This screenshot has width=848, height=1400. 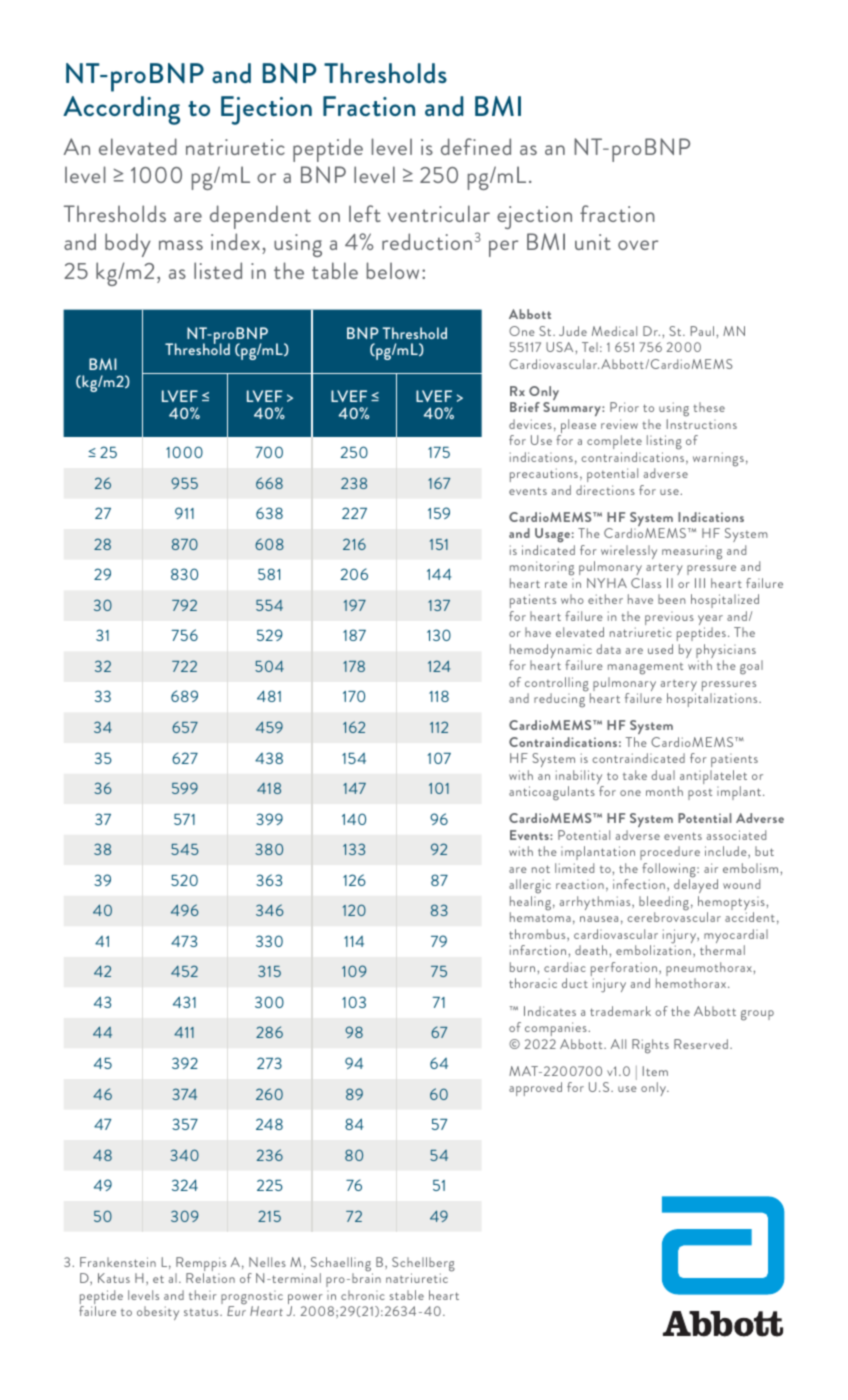 What do you see at coordinates (560, 699) in the screenshot?
I see `reducing` at bounding box center [560, 699].
